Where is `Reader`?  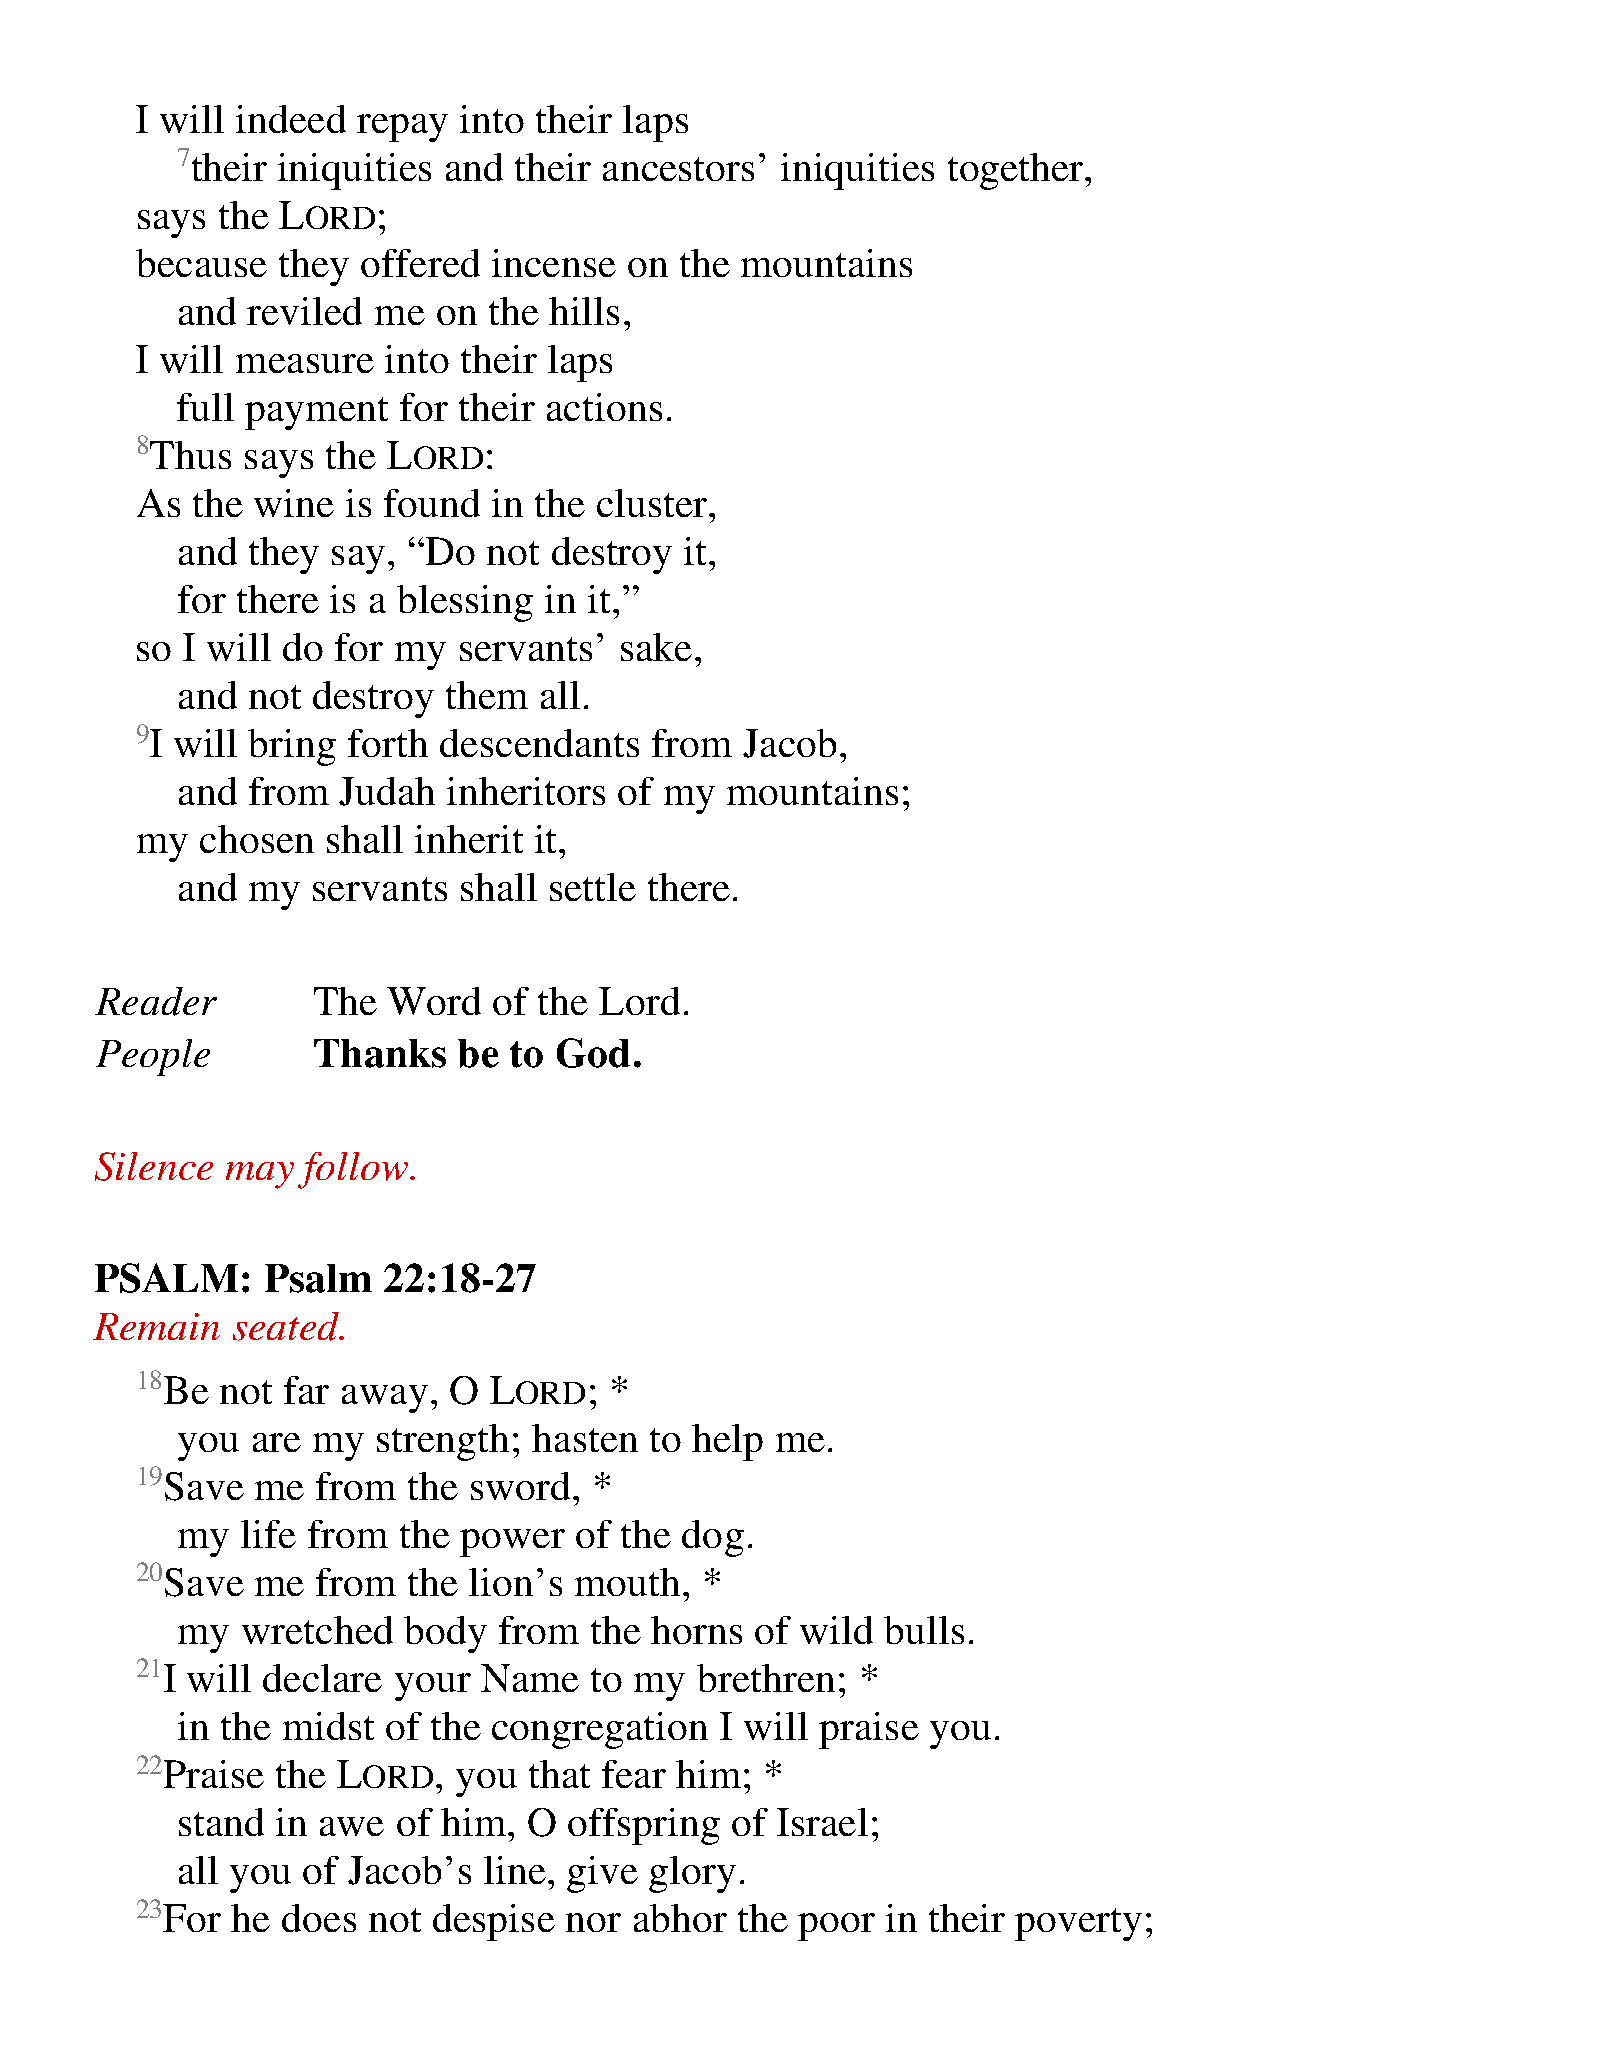
Reader is located at coordinates (156, 1001).
